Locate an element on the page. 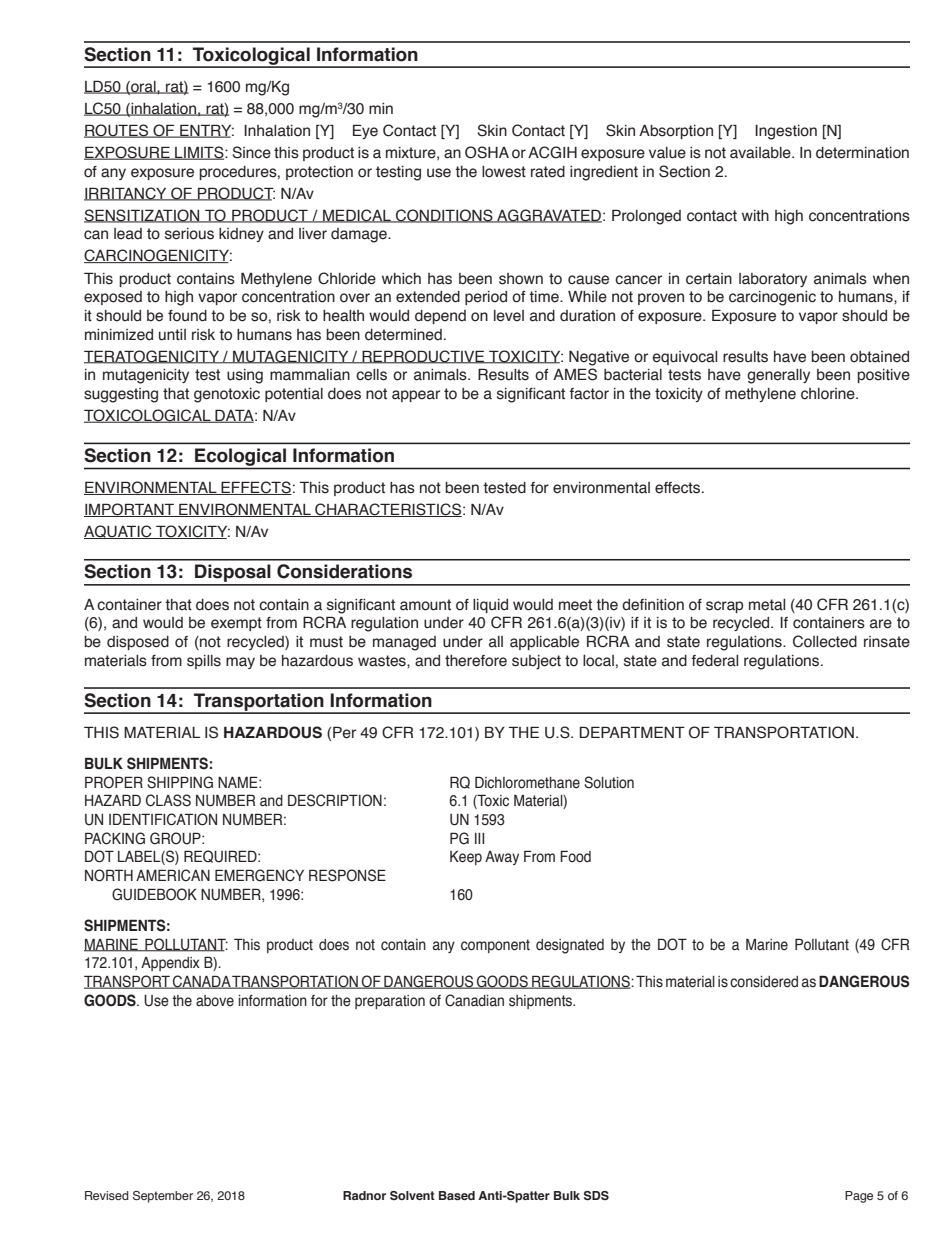 The image size is (952, 1233). September is located at coordinates (163, 1197).
